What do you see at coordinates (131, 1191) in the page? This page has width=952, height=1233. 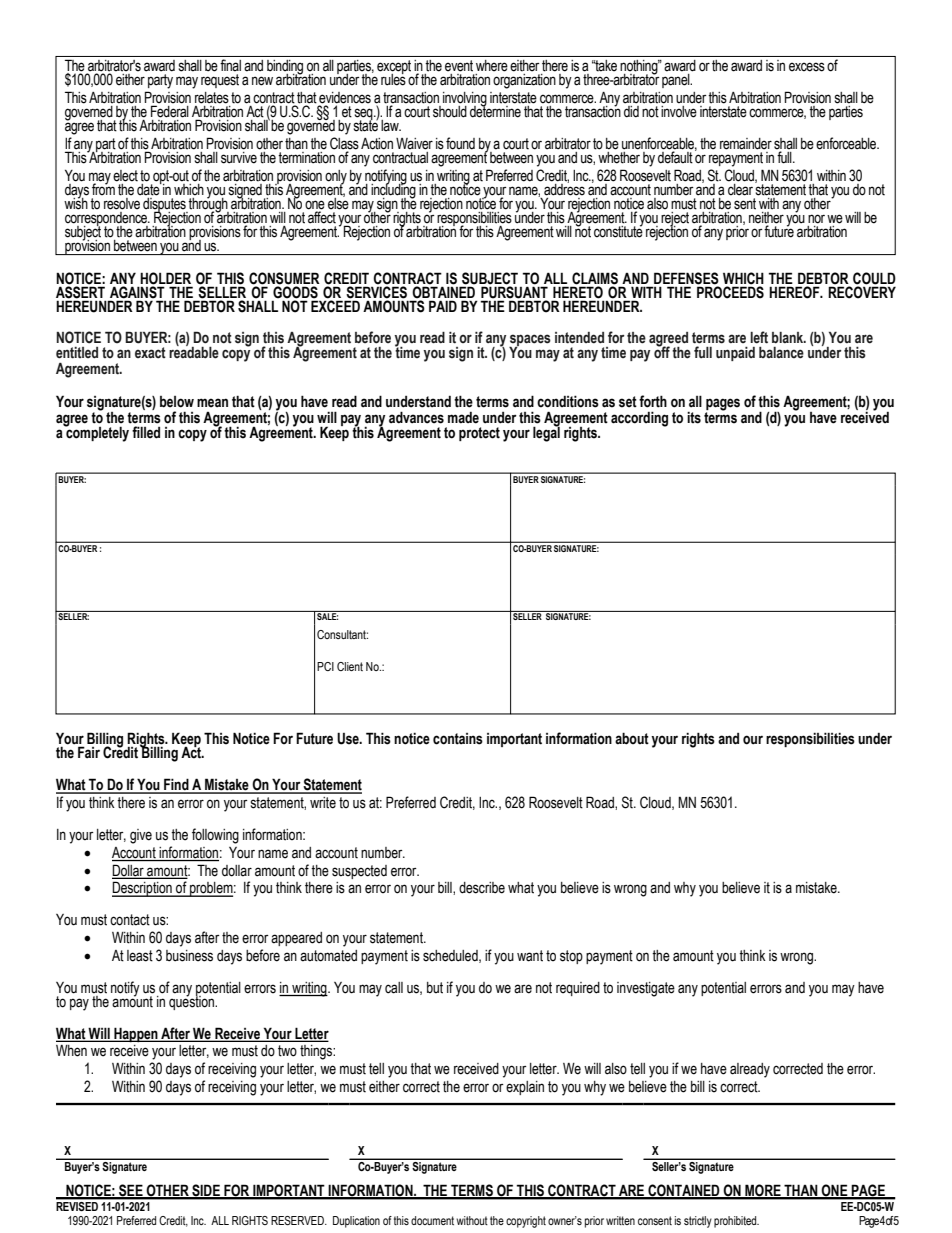 I see `SEE` at bounding box center [131, 1191].
